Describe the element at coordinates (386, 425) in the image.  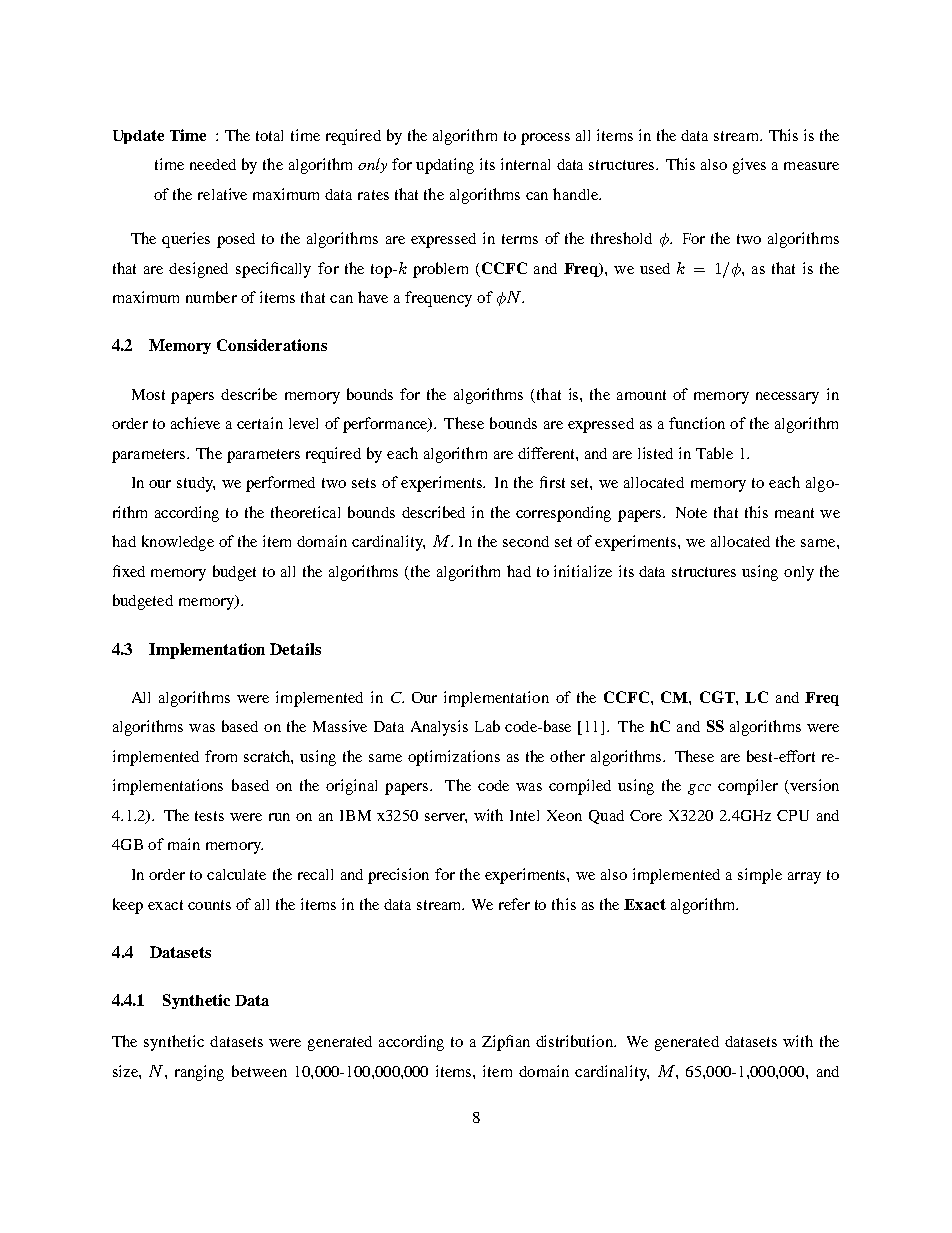
I see `performance` at that location.
